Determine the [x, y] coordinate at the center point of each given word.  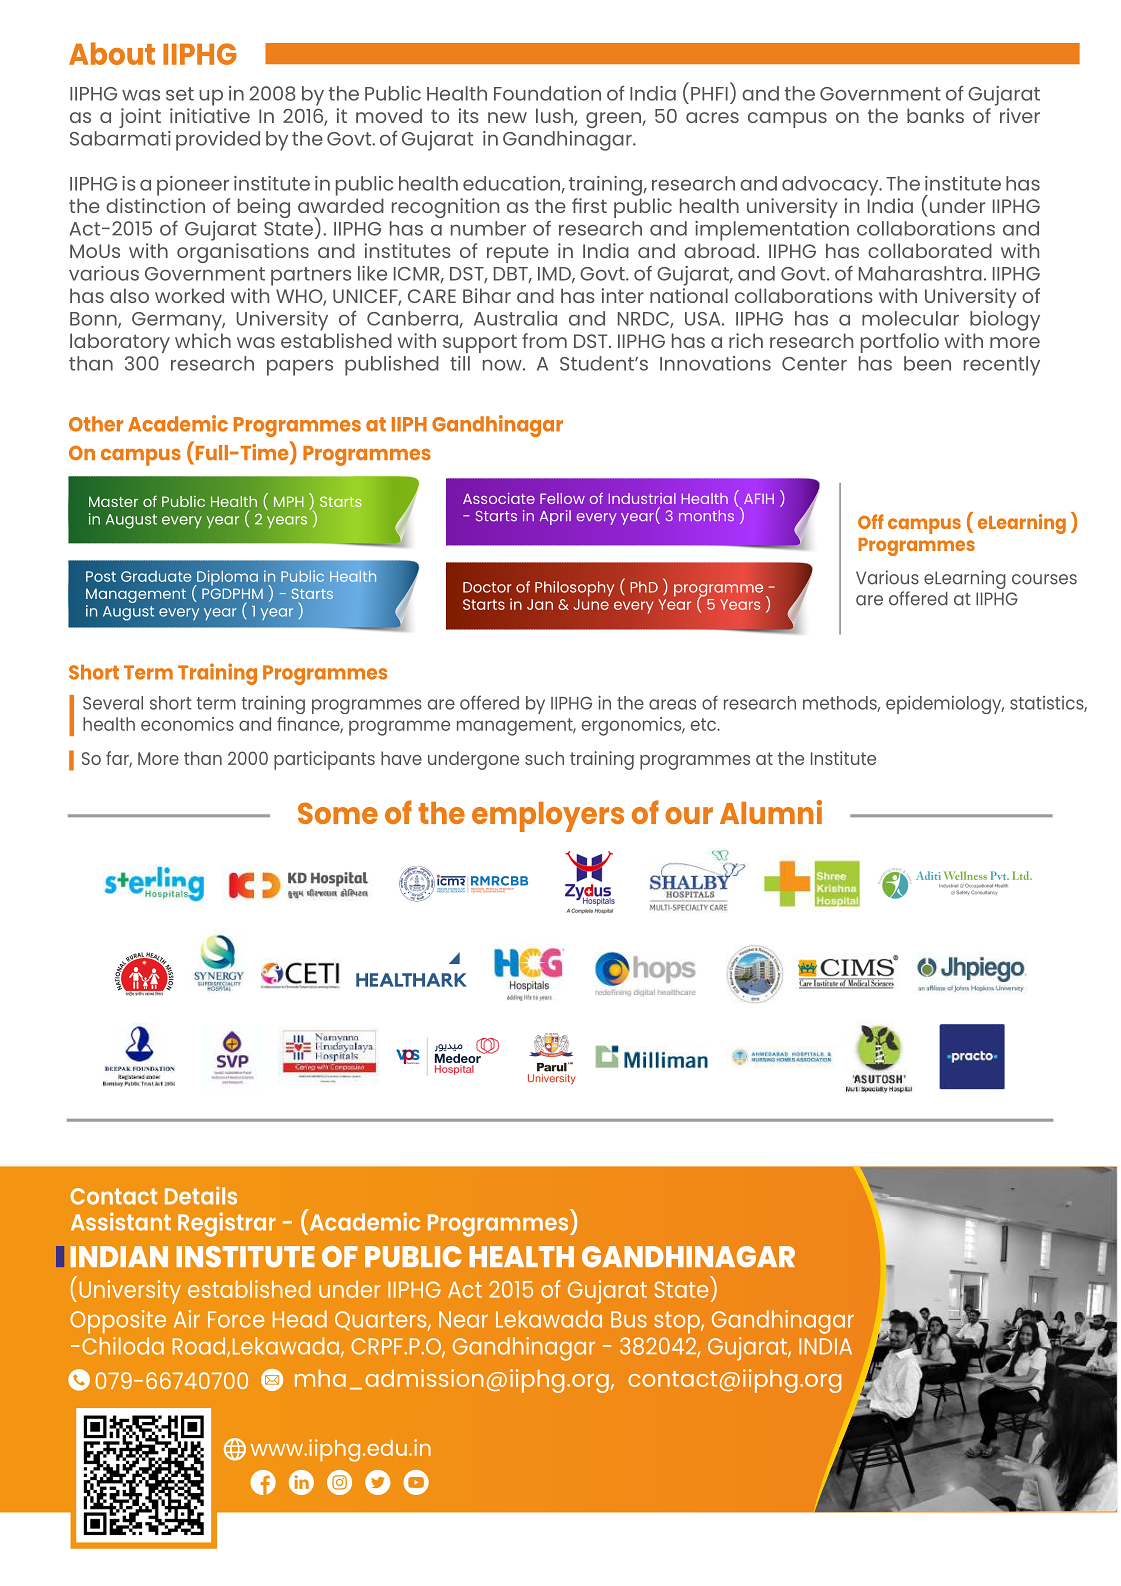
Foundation [547, 93]
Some [338, 813]
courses [1044, 579]
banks [935, 115]
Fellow [562, 498]
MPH [289, 501]
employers [548, 817]
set [180, 94]
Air [187, 1319]
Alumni [771, 812]
